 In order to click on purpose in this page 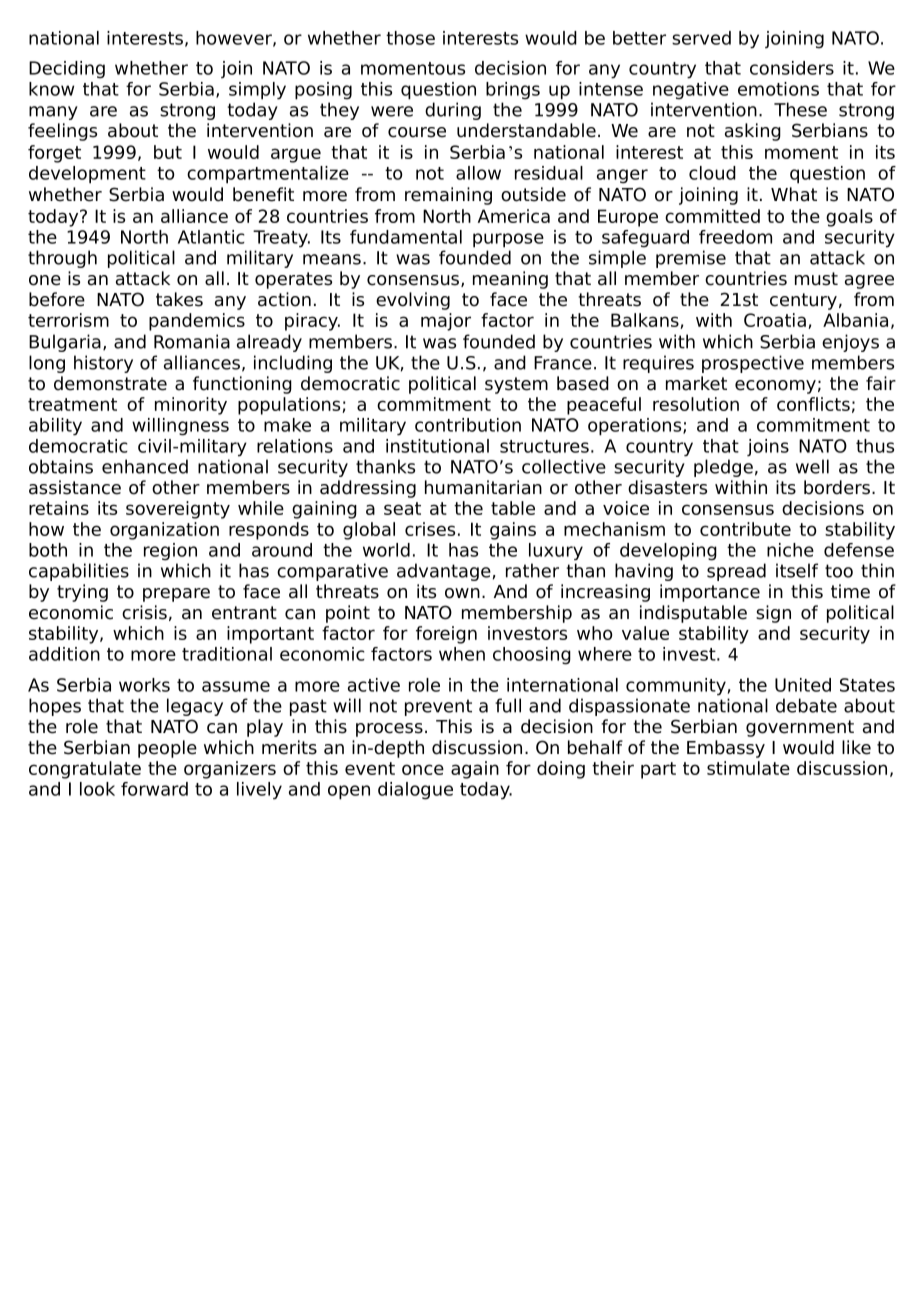, I will do `click(508, 240)`.
